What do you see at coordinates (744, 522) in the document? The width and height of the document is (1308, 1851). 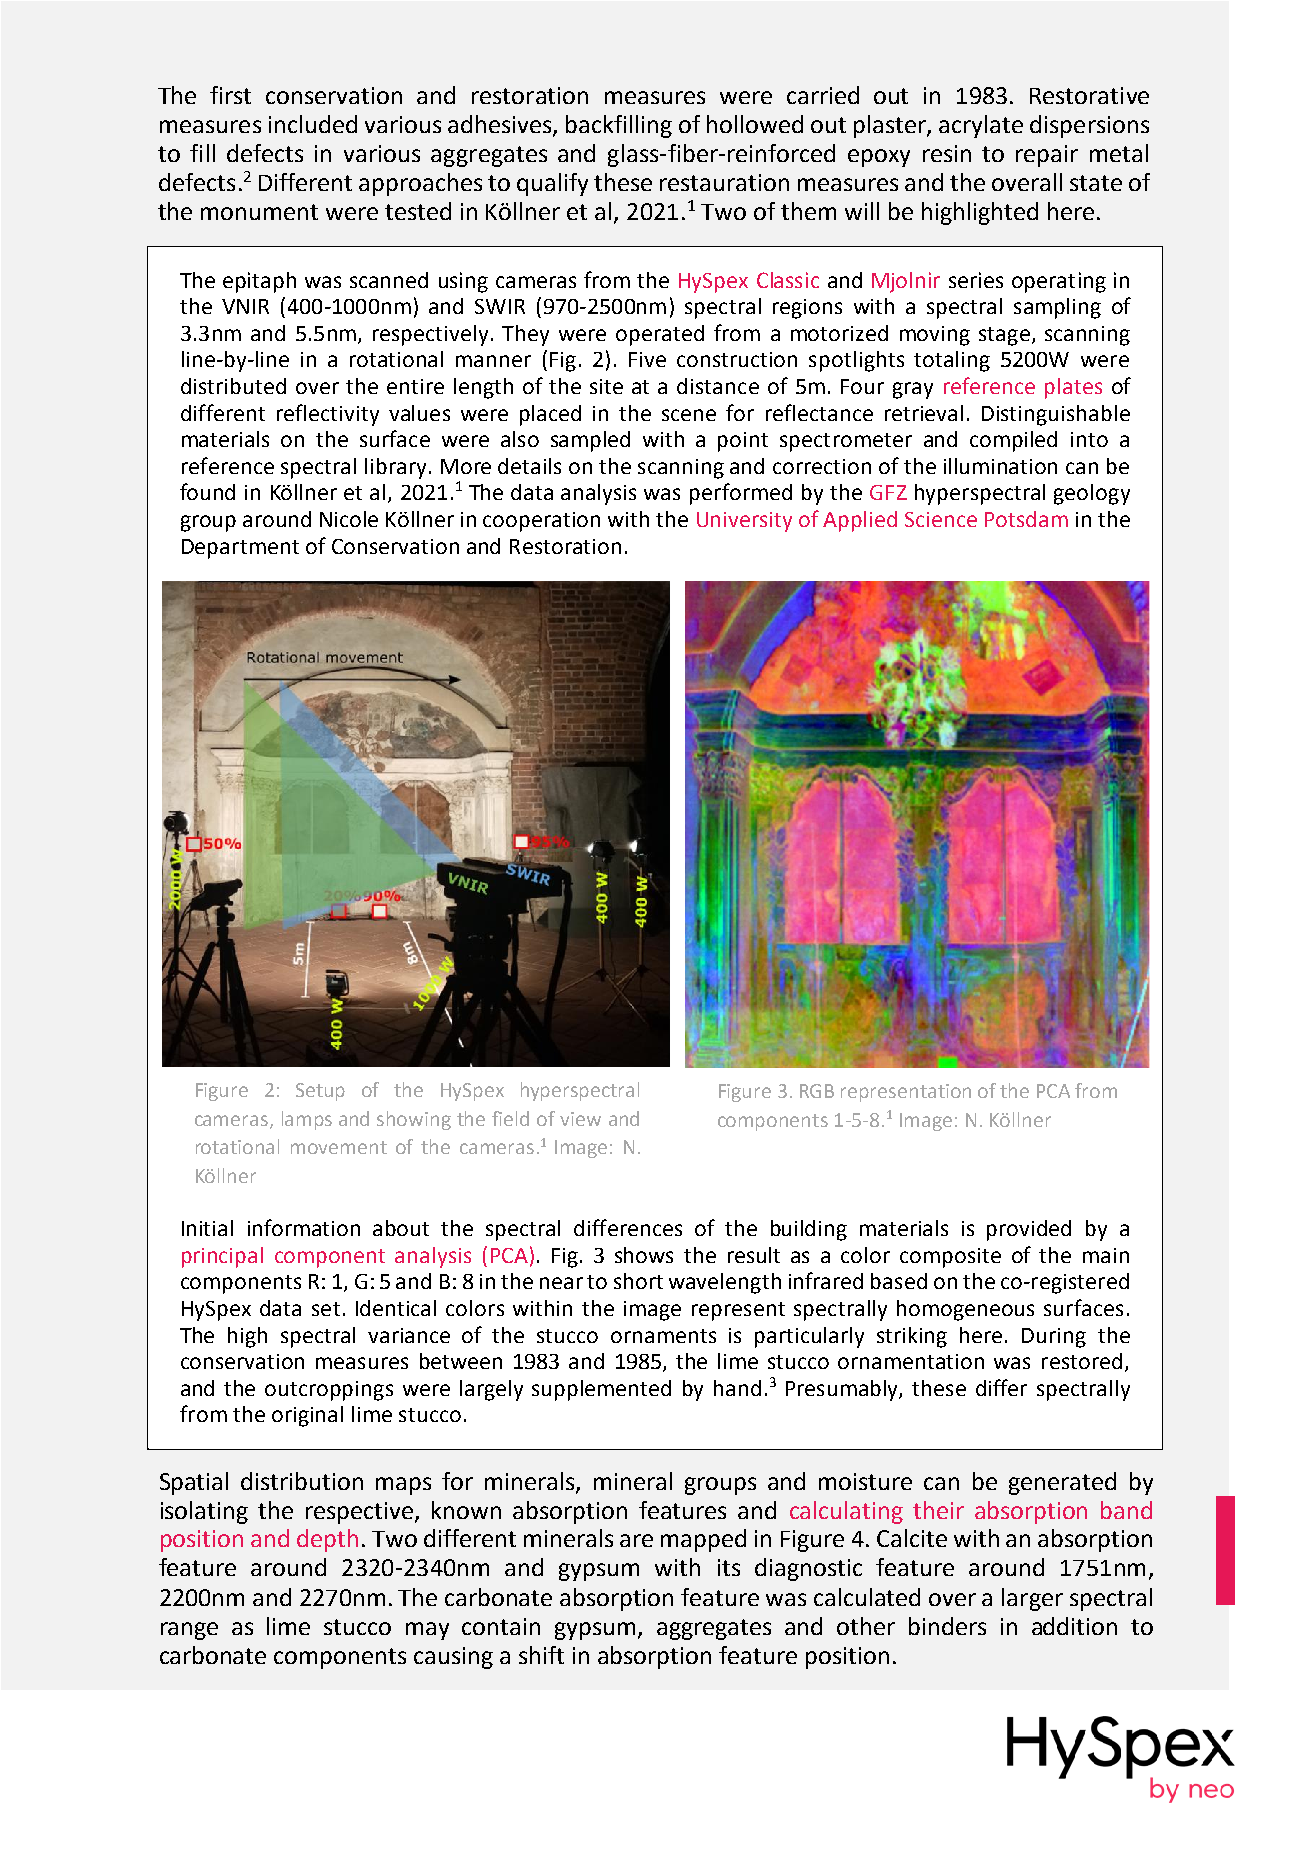 I see `University` at bounding box center [744, 522].
